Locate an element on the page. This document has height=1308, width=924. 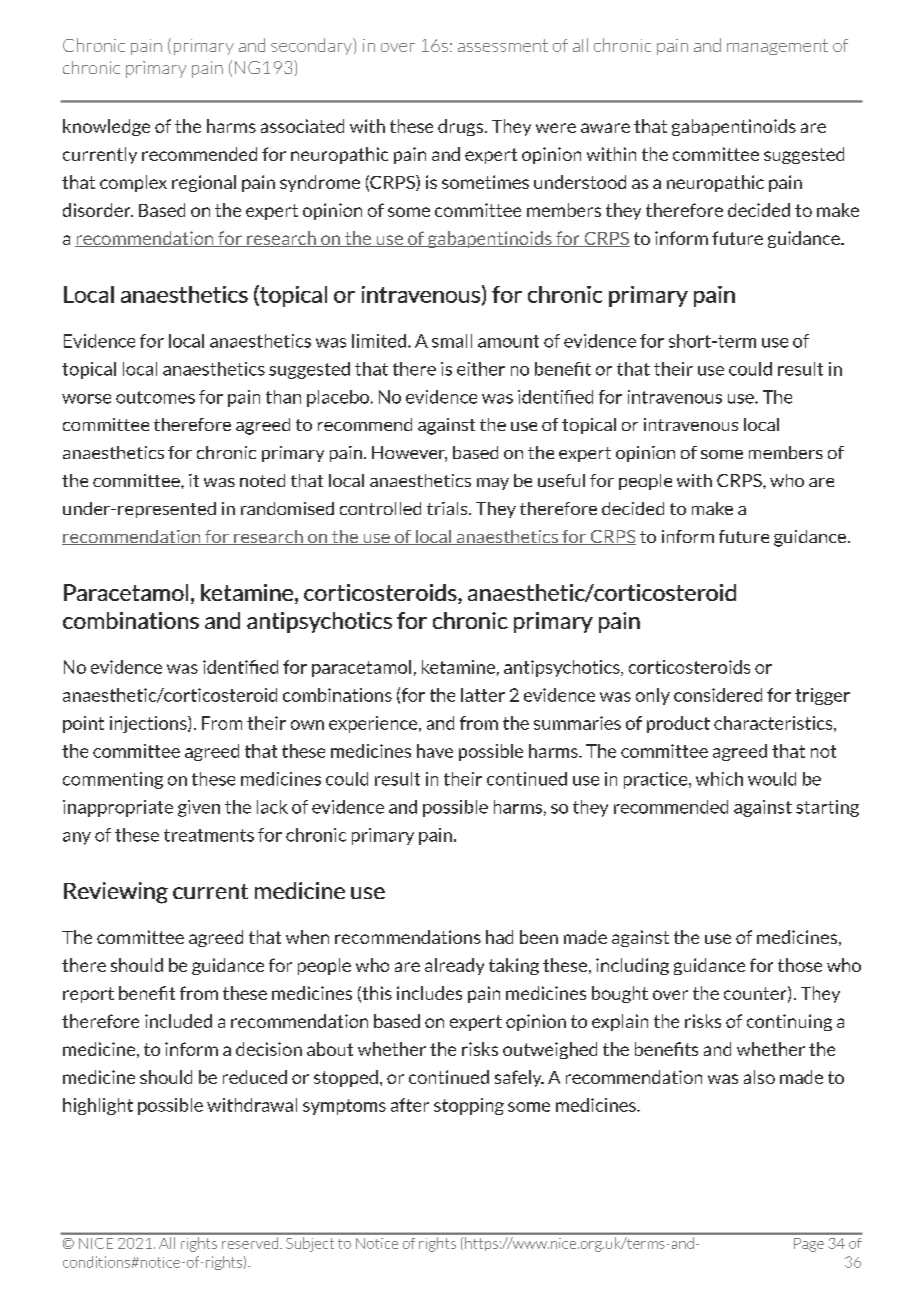
assessment is located at coordinates (503, 45).
